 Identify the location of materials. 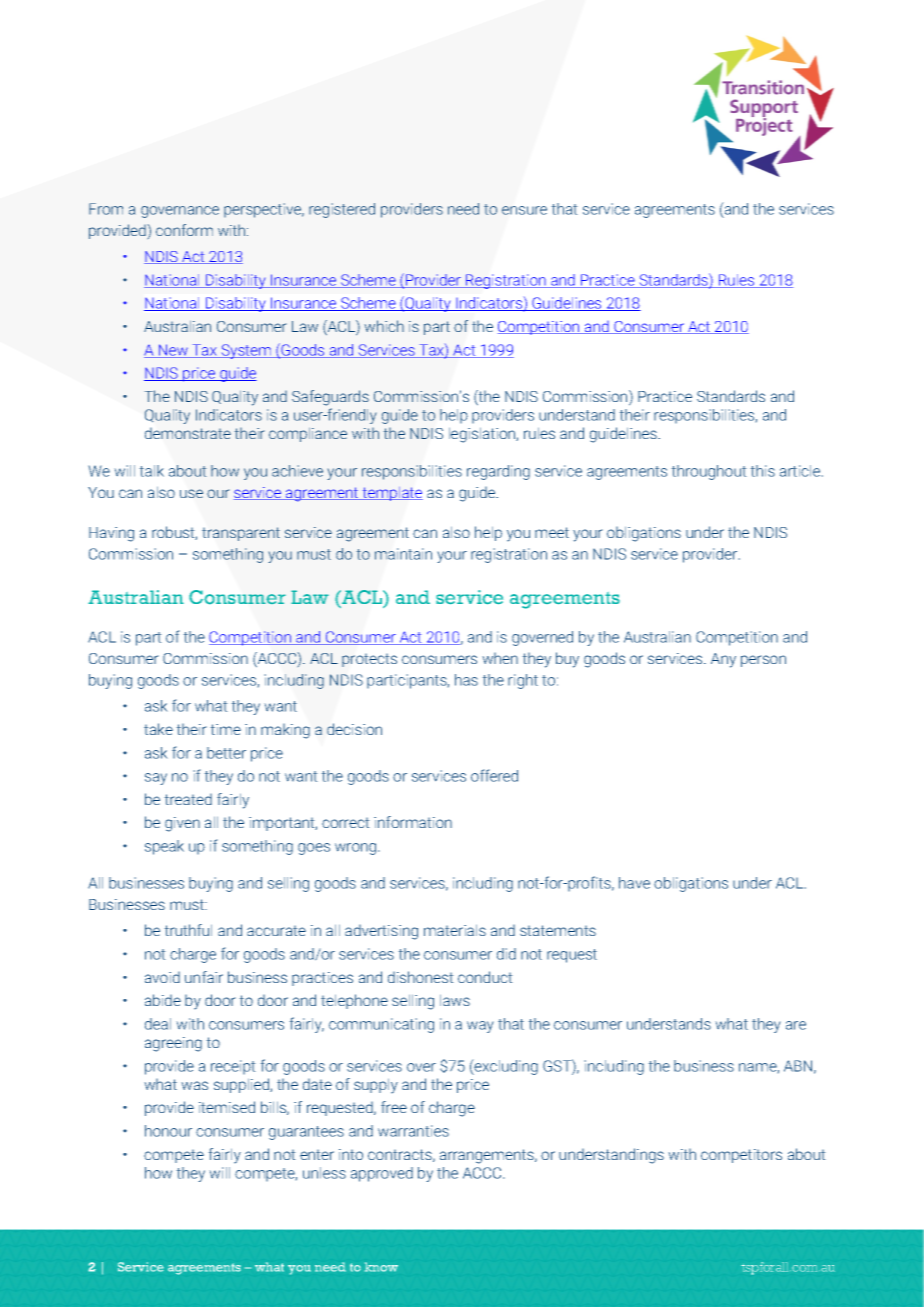
(455, 930).
